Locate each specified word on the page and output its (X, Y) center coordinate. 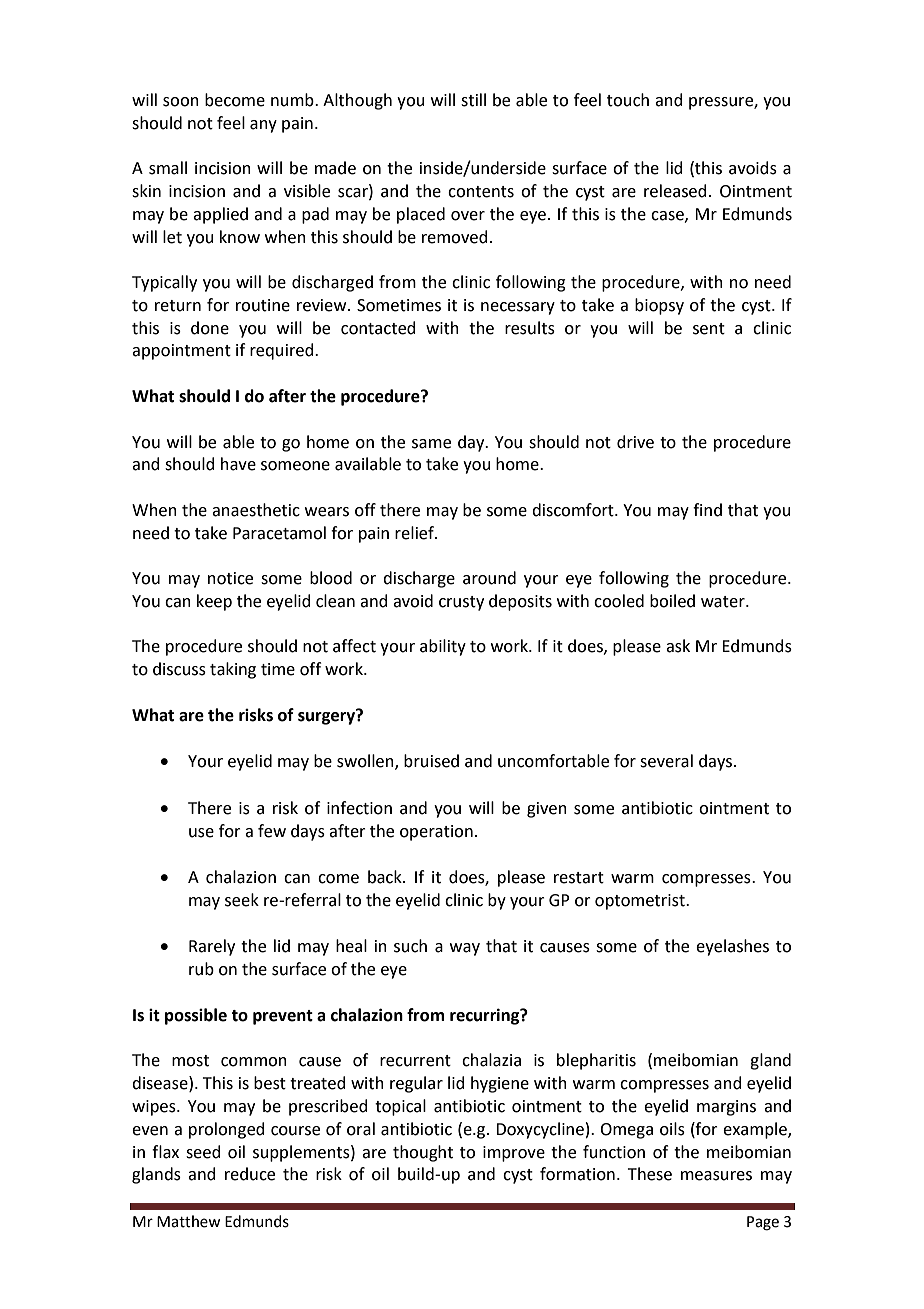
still (473, 100)
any (263, 126)
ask (678, 646)
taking (233, 670)
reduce (250, 1174)
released (675, 191)
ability (443, 647)
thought (423, 1153)
